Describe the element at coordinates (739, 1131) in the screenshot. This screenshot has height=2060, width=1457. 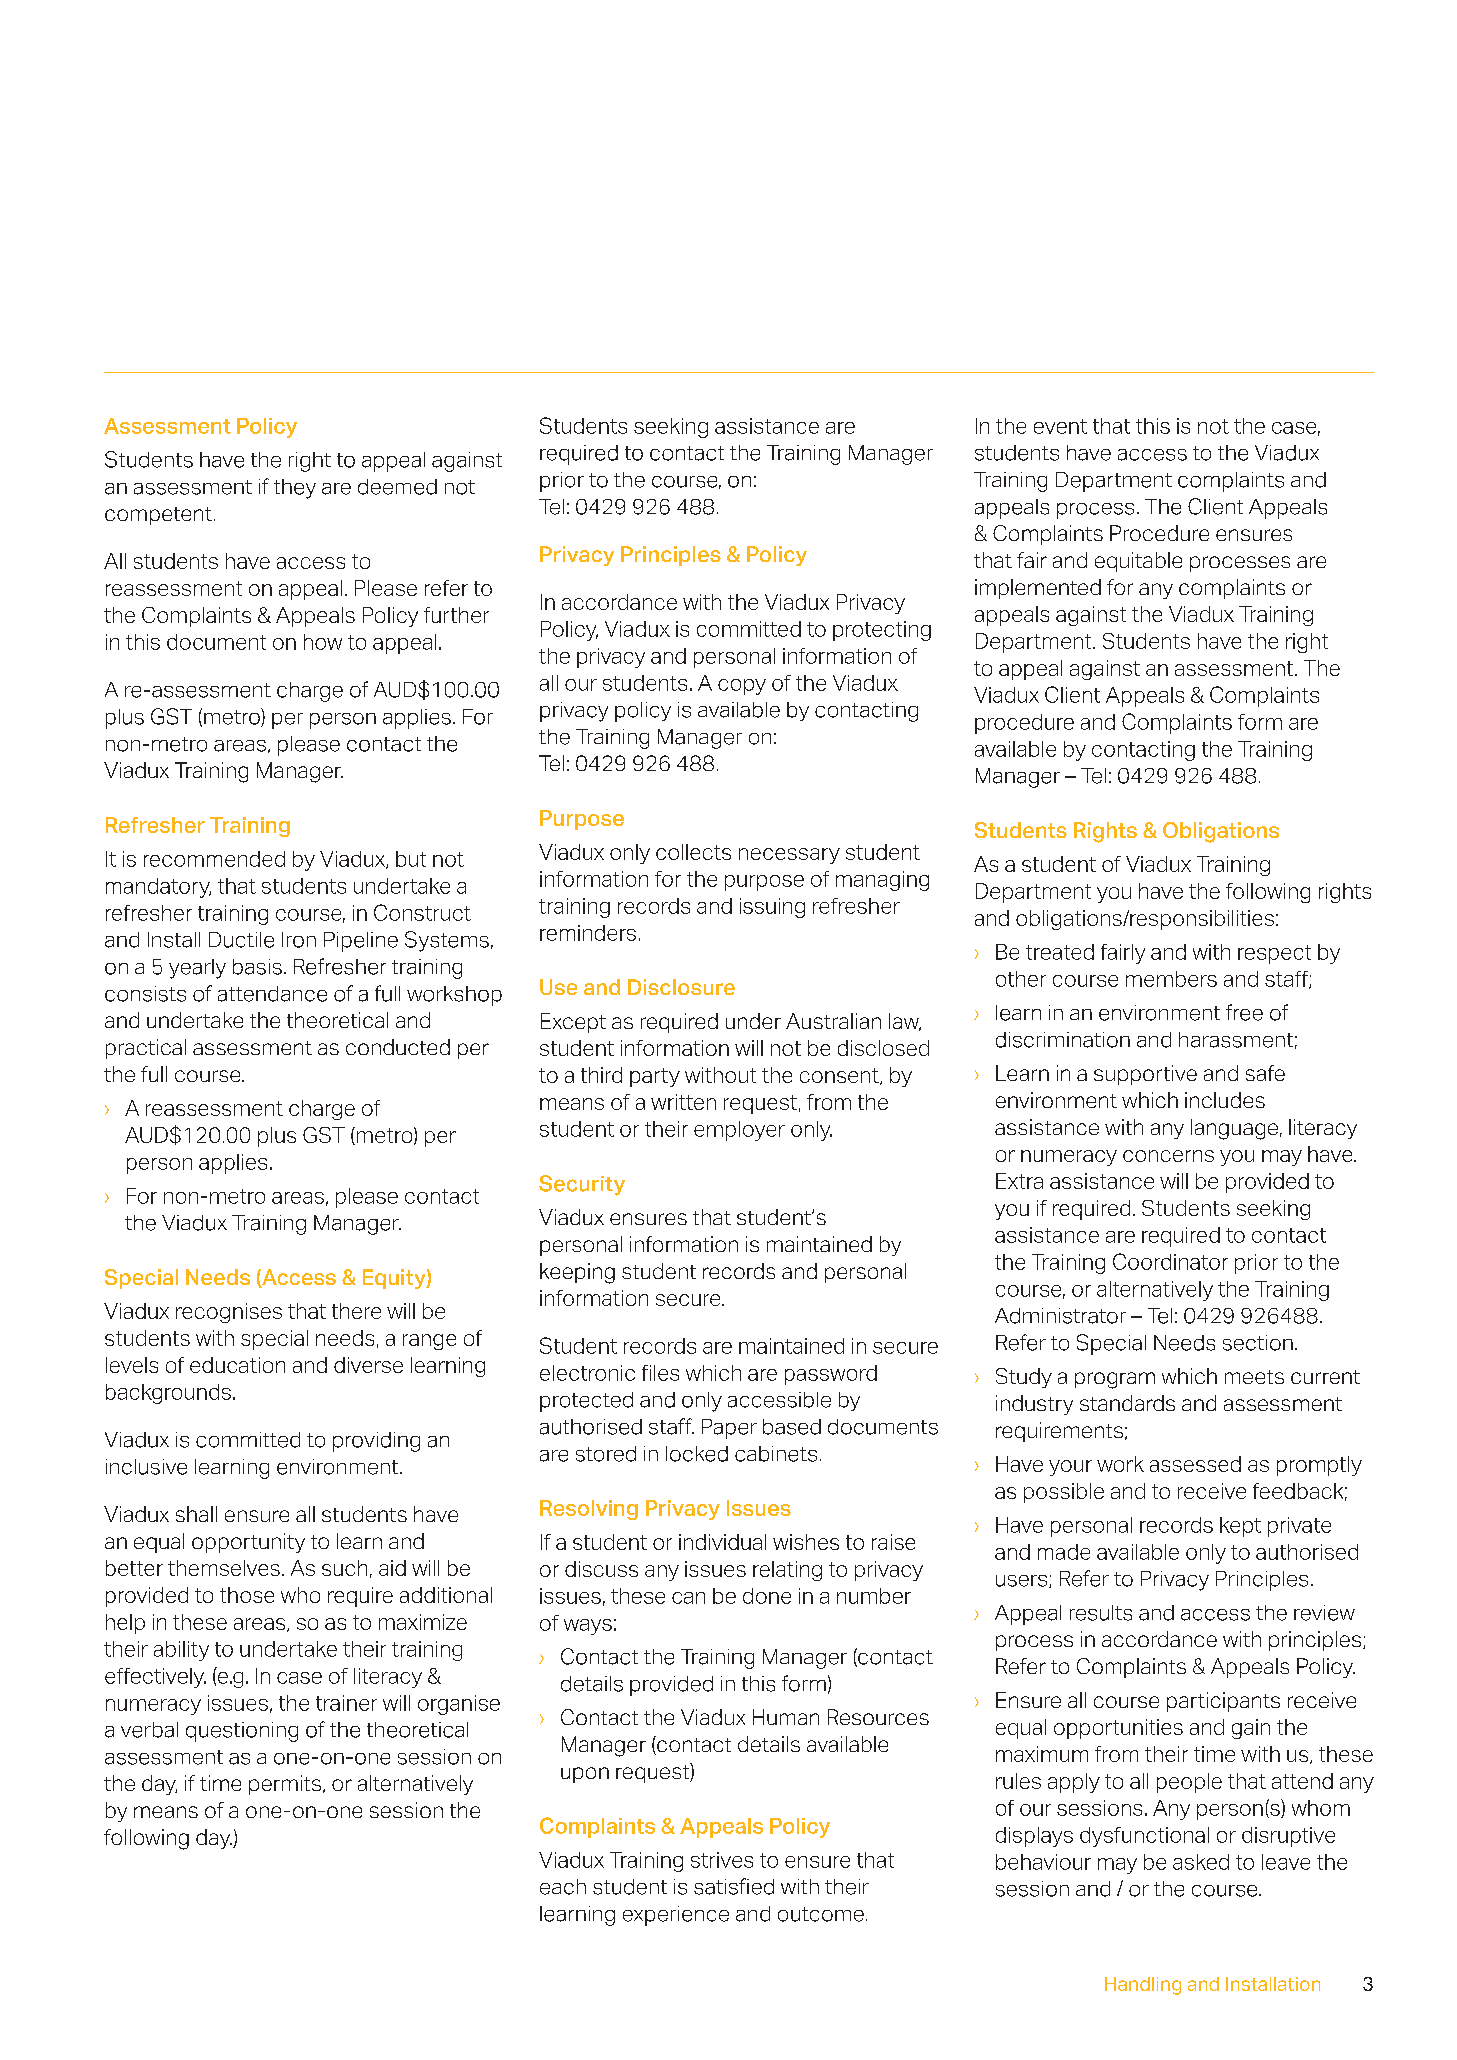
I see `employer` at that location.
